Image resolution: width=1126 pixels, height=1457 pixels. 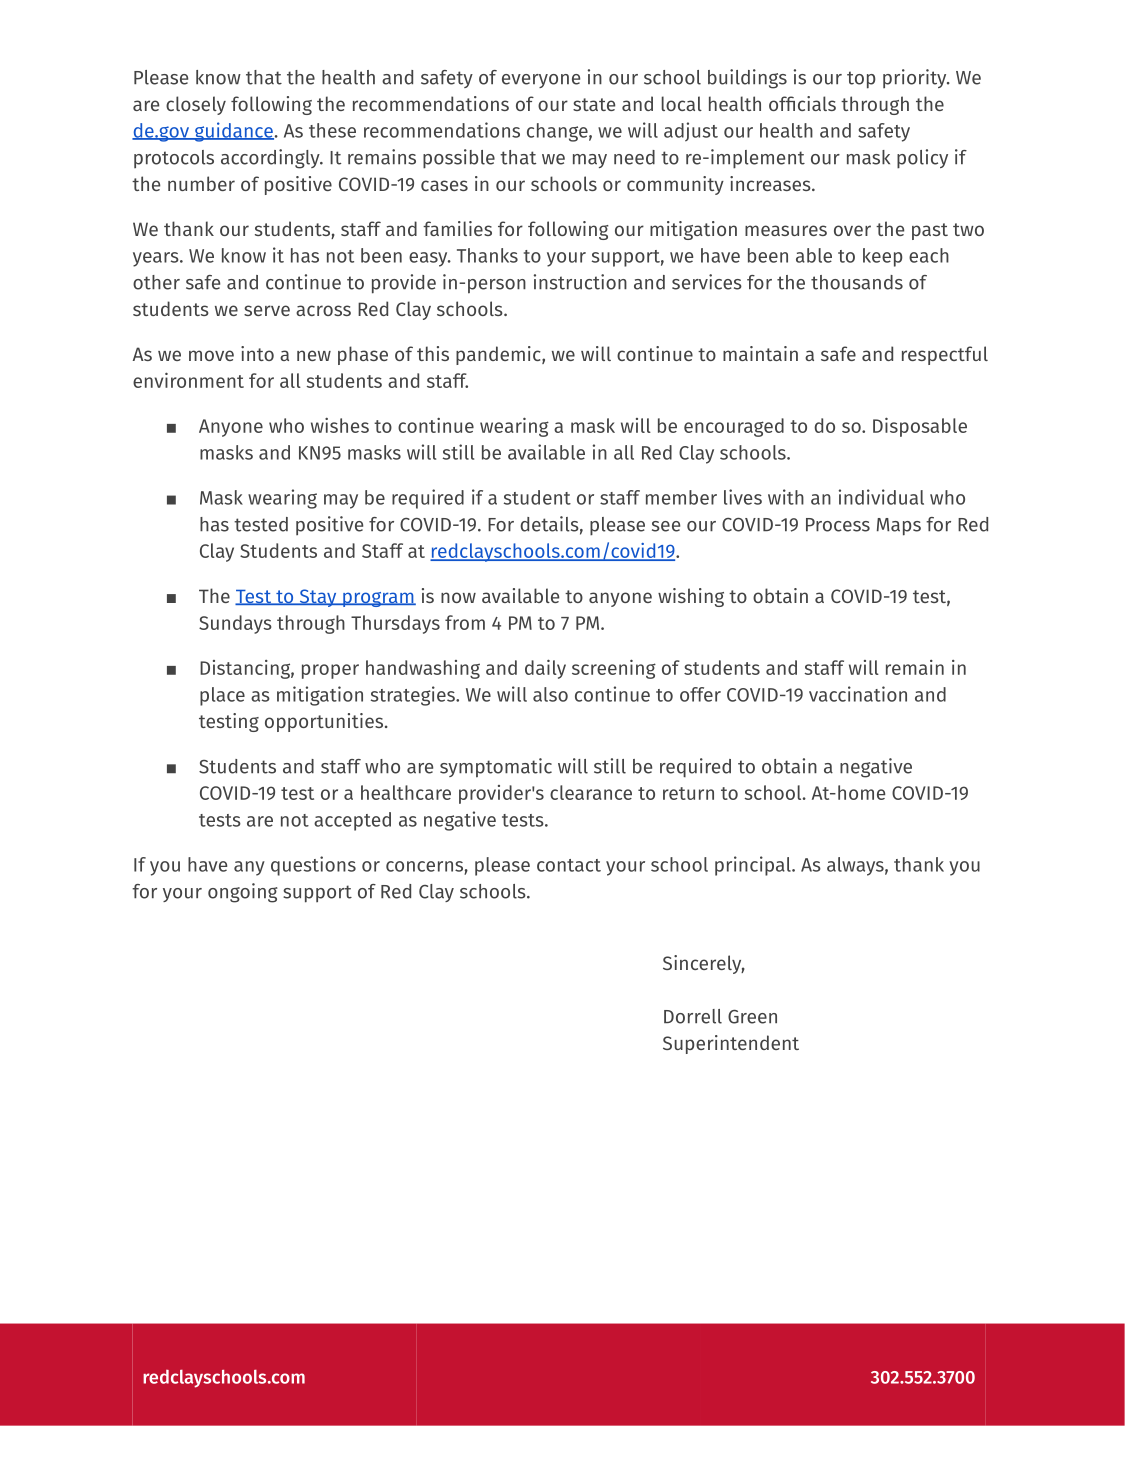 I want to click on Stay, so click(x=318, y=598).
